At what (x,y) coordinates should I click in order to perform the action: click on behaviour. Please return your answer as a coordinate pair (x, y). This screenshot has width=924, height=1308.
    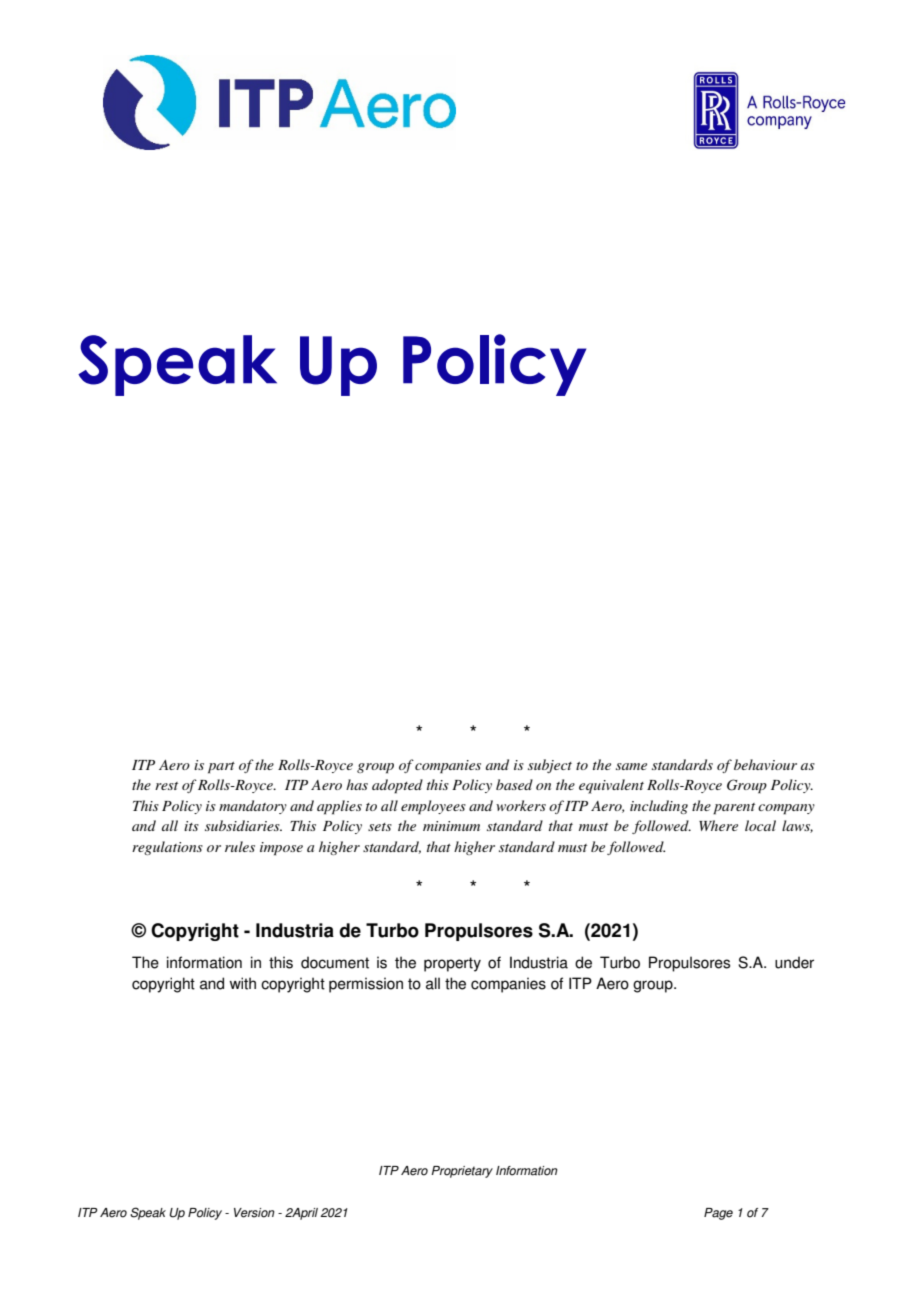
    Looking at the image, I should click on (765, 764).
